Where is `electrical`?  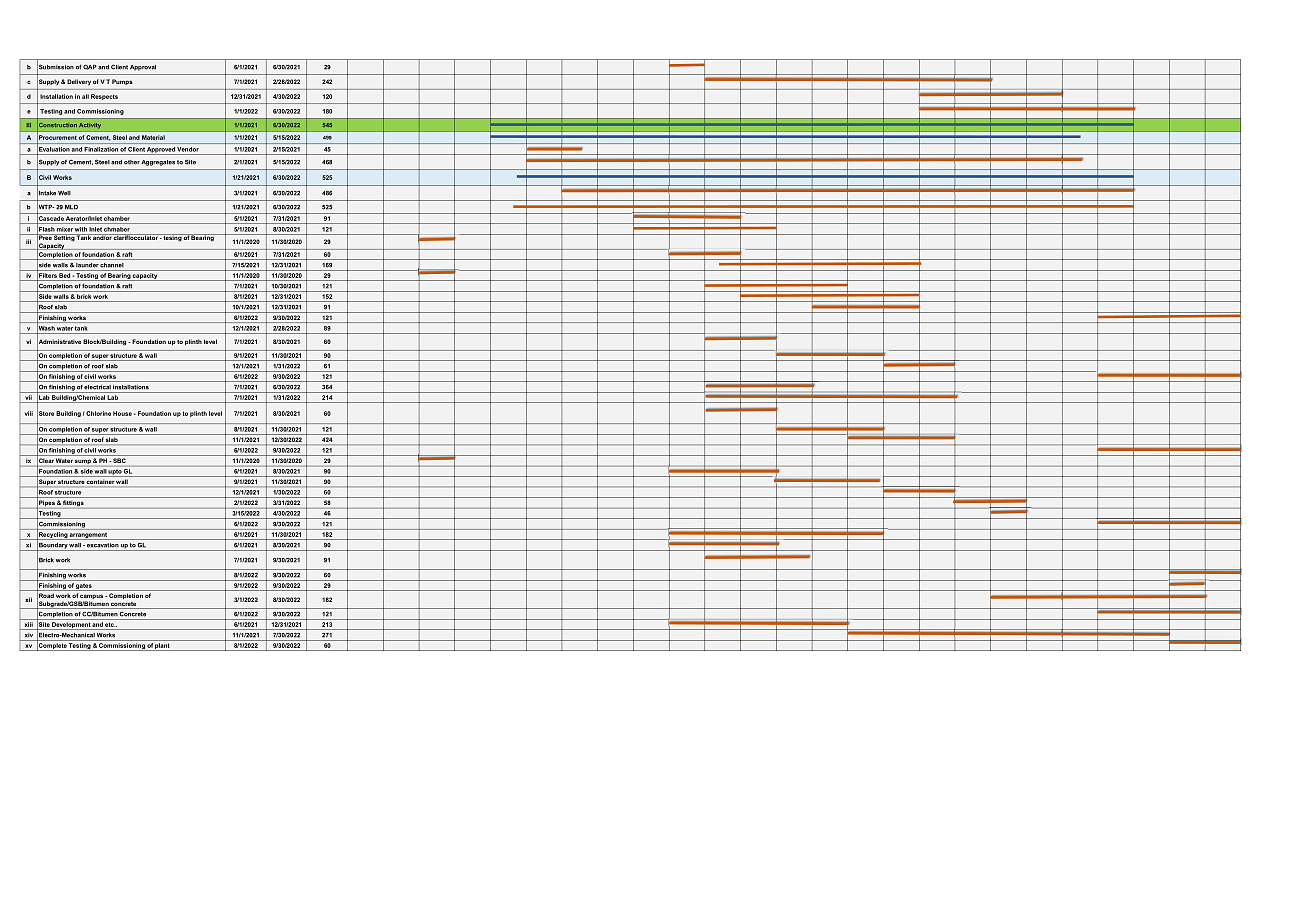
electrical is located at coordinates (97, 387).
